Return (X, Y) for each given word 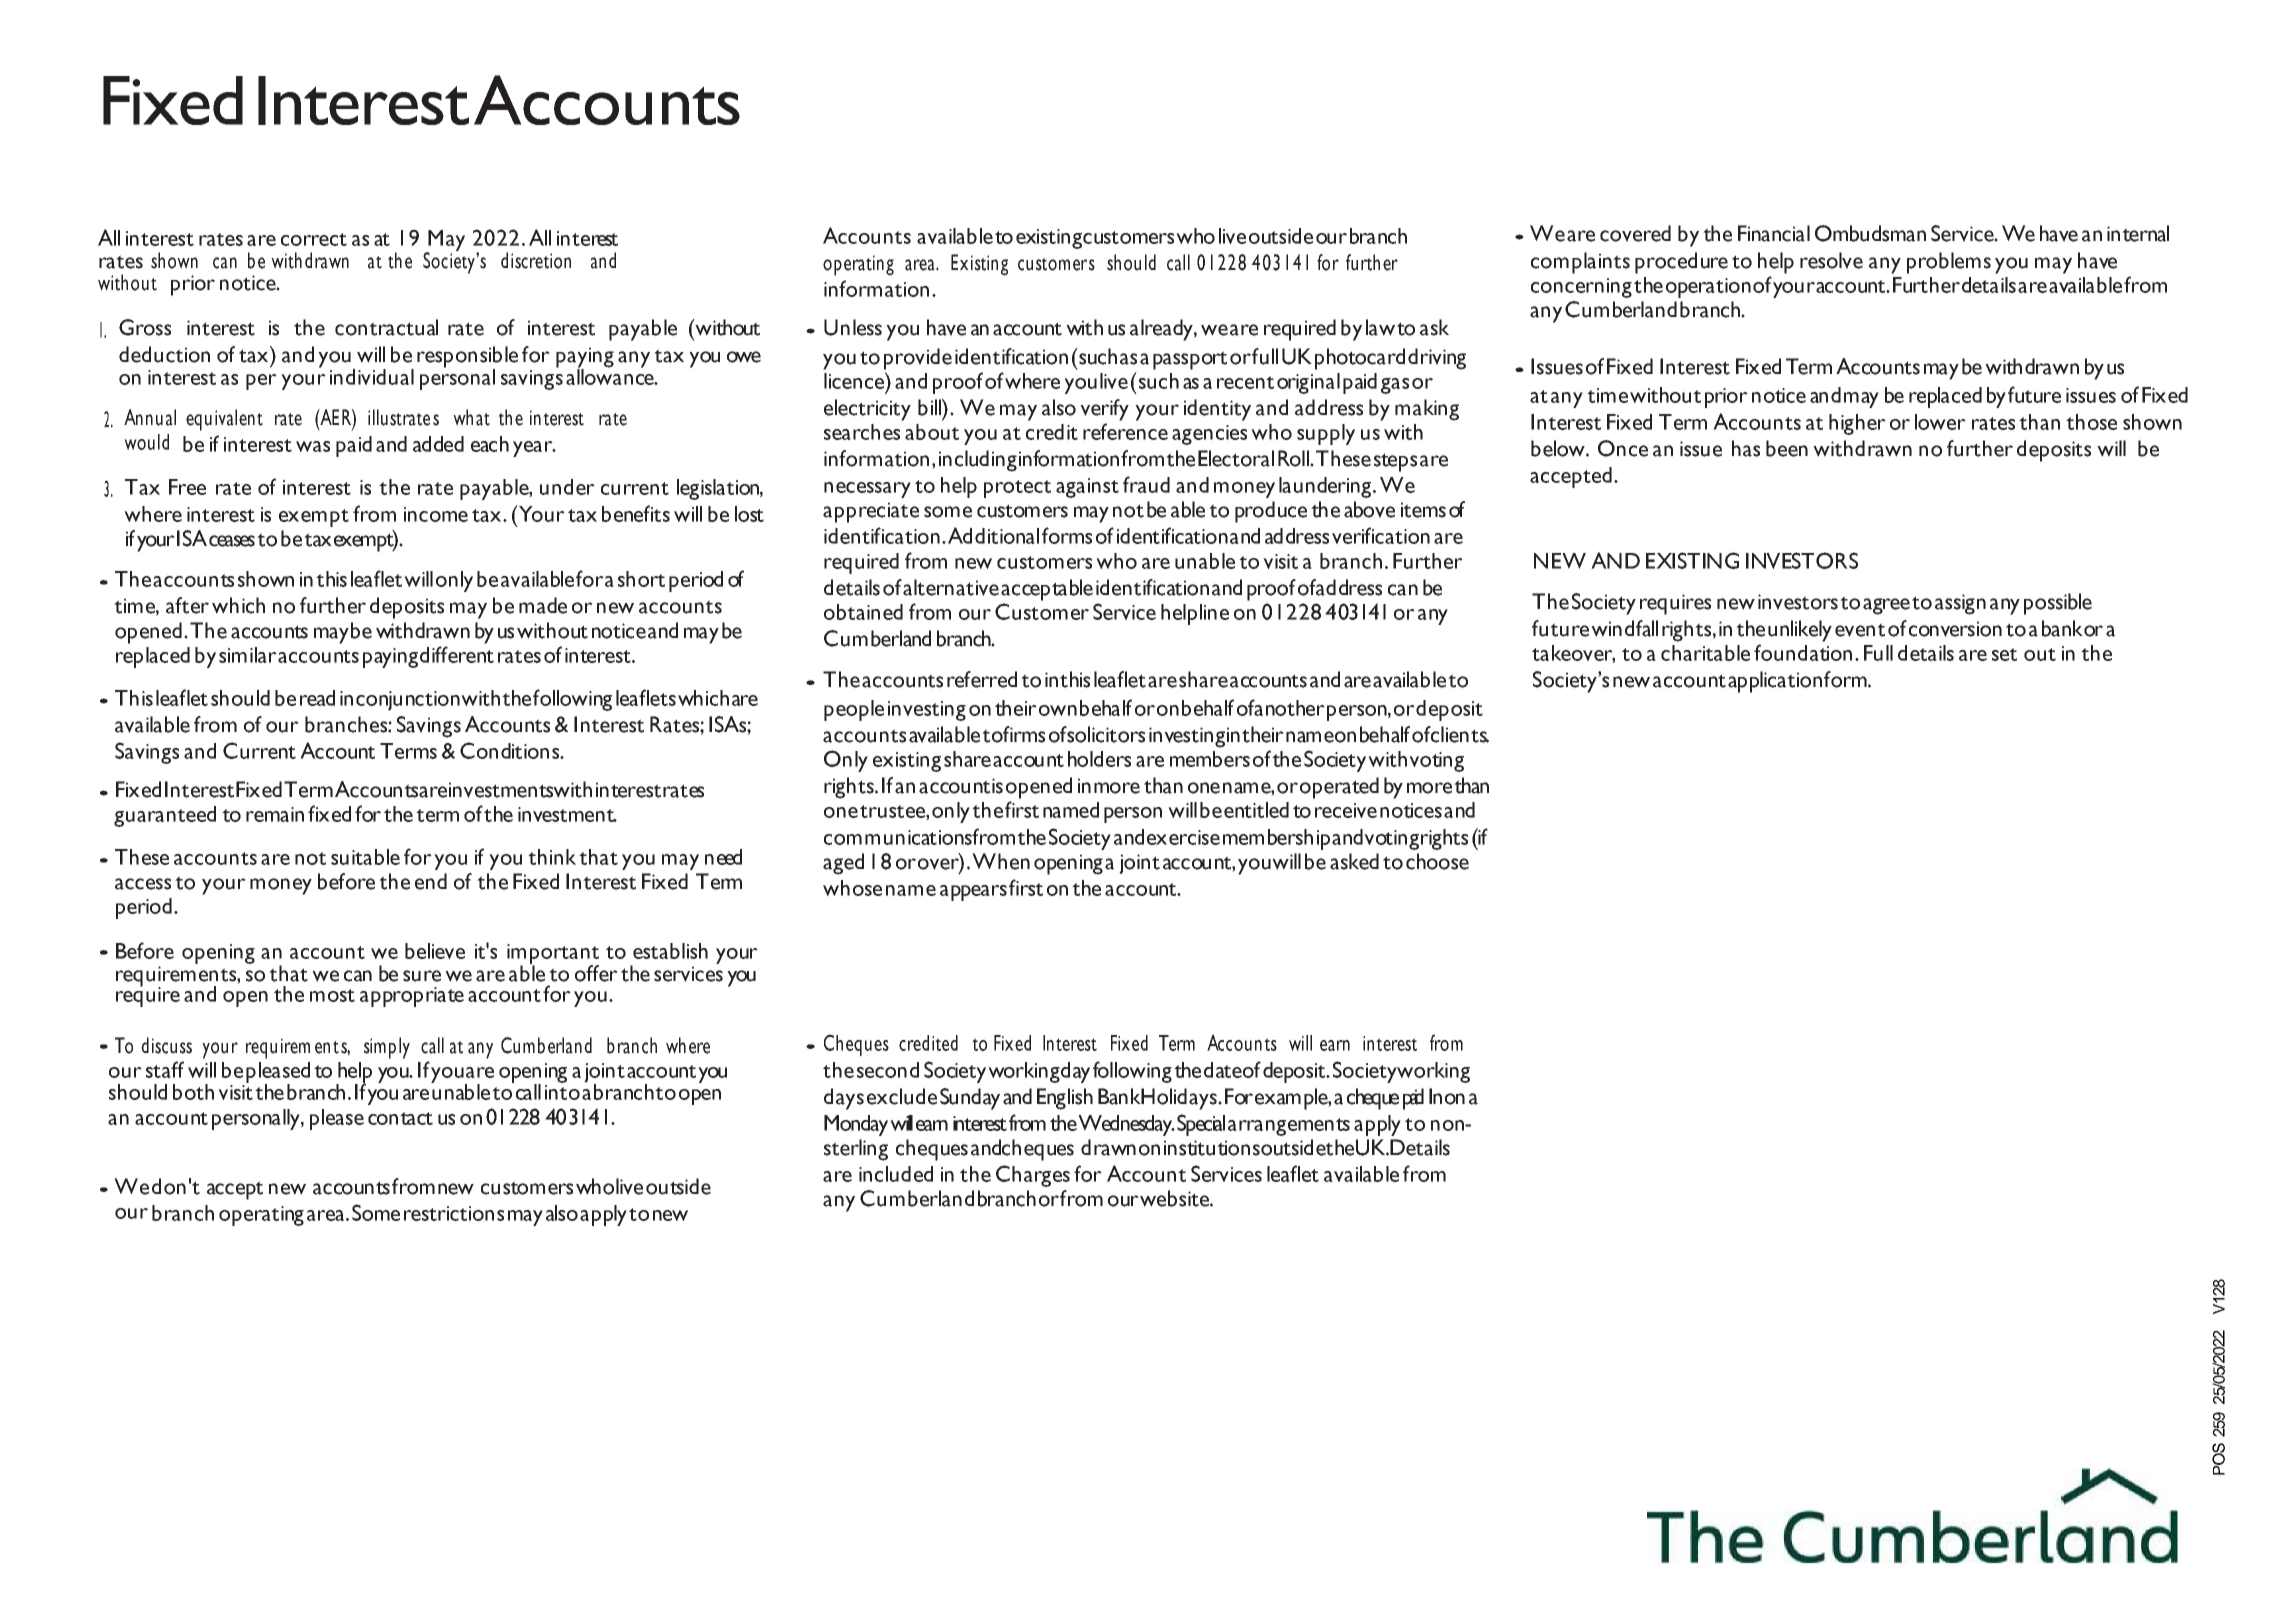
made (543, 605)
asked (1354, 861)
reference (1125, 431)
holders (1099, 759)
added (438, 444)
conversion (1954, 628)
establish (670, 951)
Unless (853, 327)
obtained (863, 612)
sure (422, 976)
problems (1949, 263)
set (2004, 654)
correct (314, 239)
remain (275, 814)
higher (1857, 424)
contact (400, 1118)
